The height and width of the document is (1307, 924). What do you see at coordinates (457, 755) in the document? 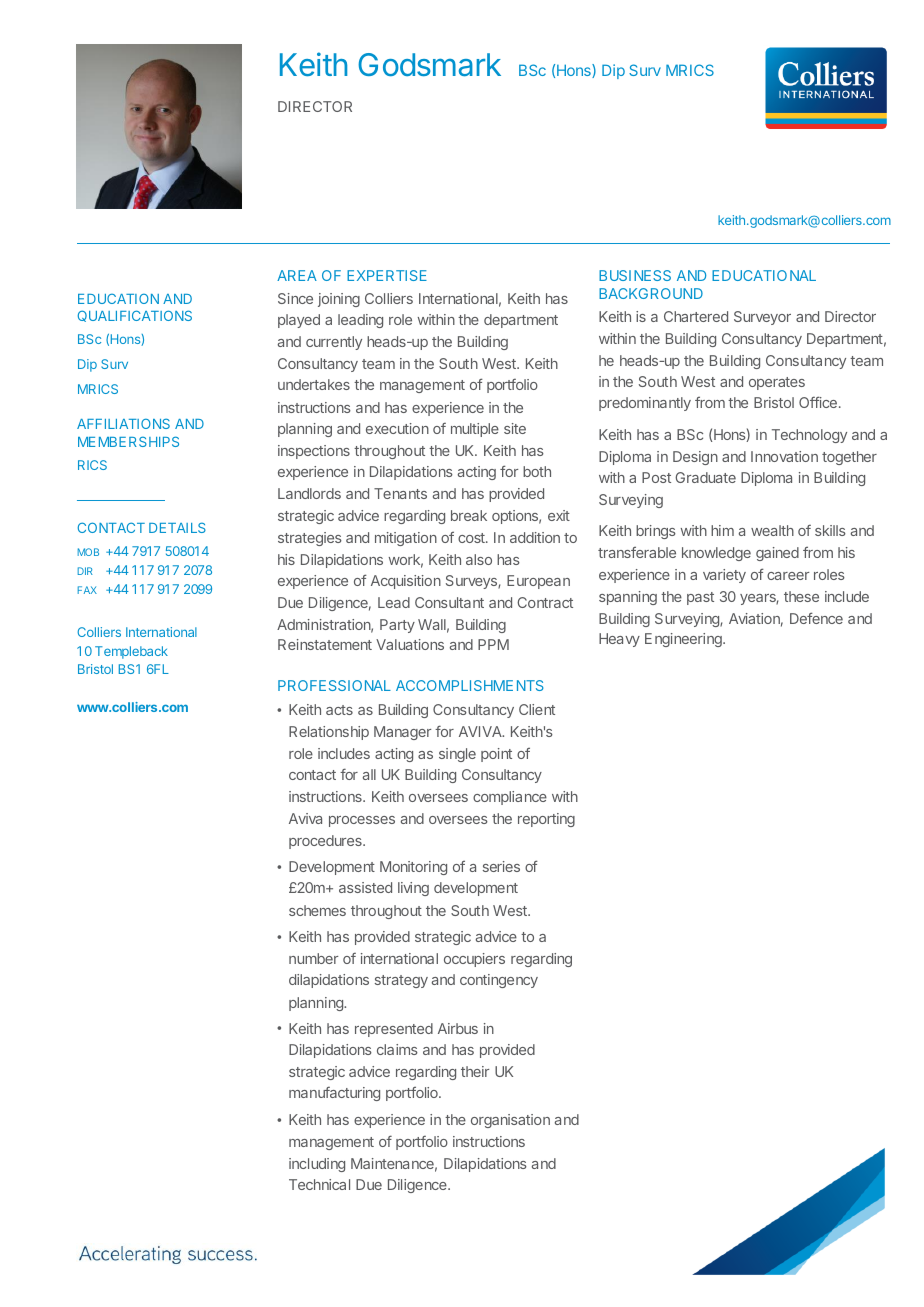
I see `single` at bounding box center [457, 755].
